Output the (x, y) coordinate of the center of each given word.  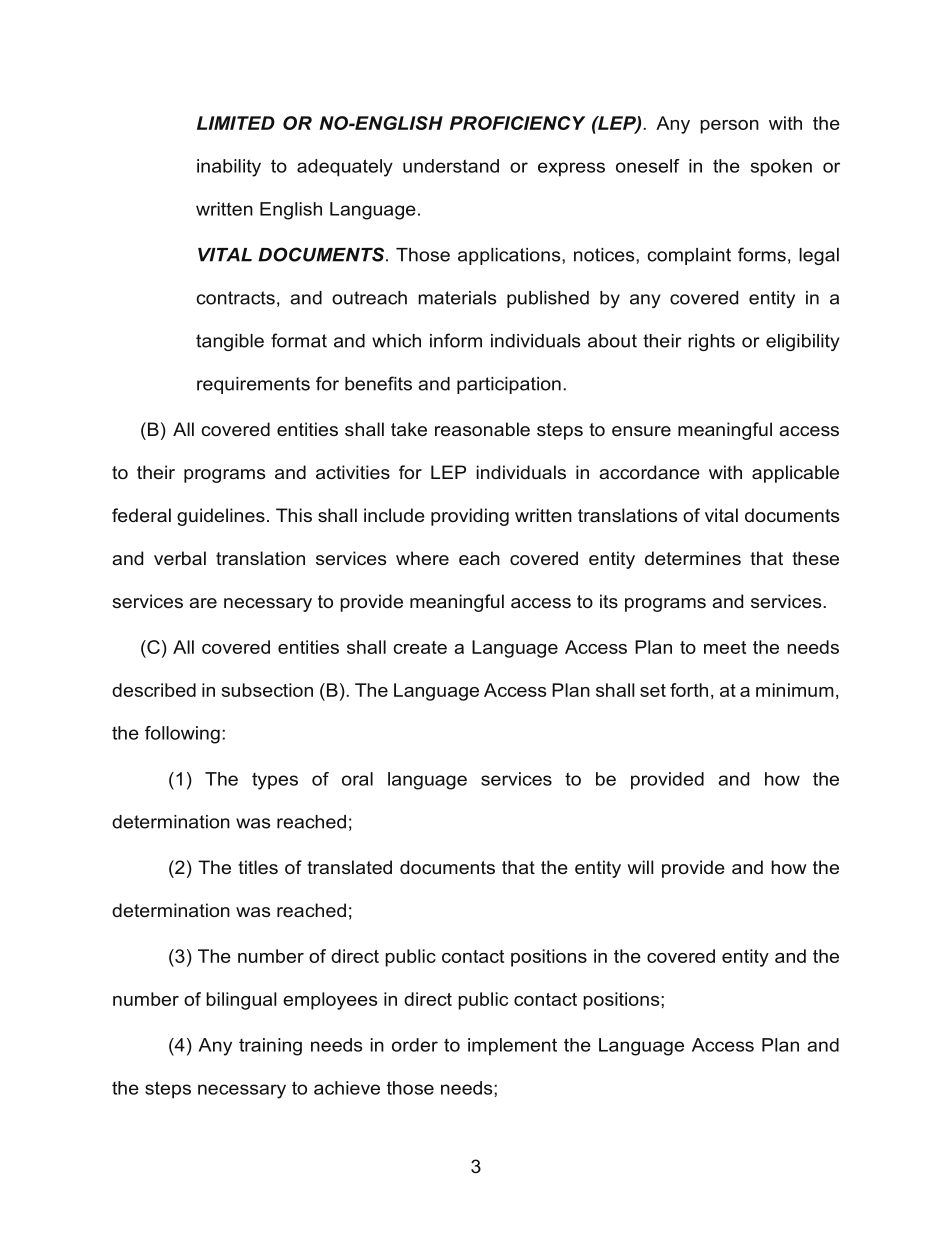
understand (451, 166)
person (729, 127)
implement (512, 1047)
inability (229, 168)
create (420, 647)
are (203, 603)
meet (725, 647)
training (270, 1047)
